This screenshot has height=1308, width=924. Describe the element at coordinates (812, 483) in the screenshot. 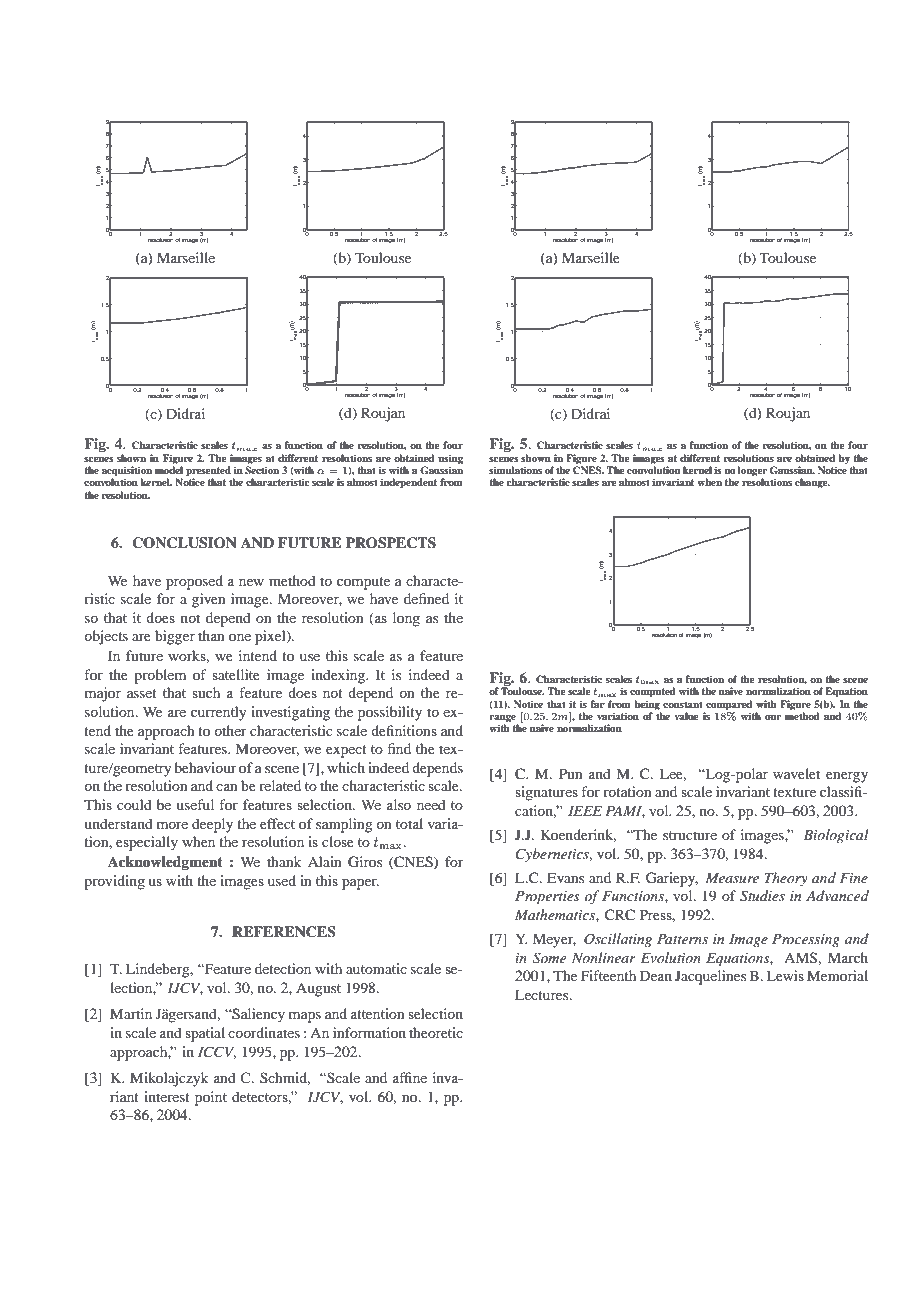

I see `change` at that location.
